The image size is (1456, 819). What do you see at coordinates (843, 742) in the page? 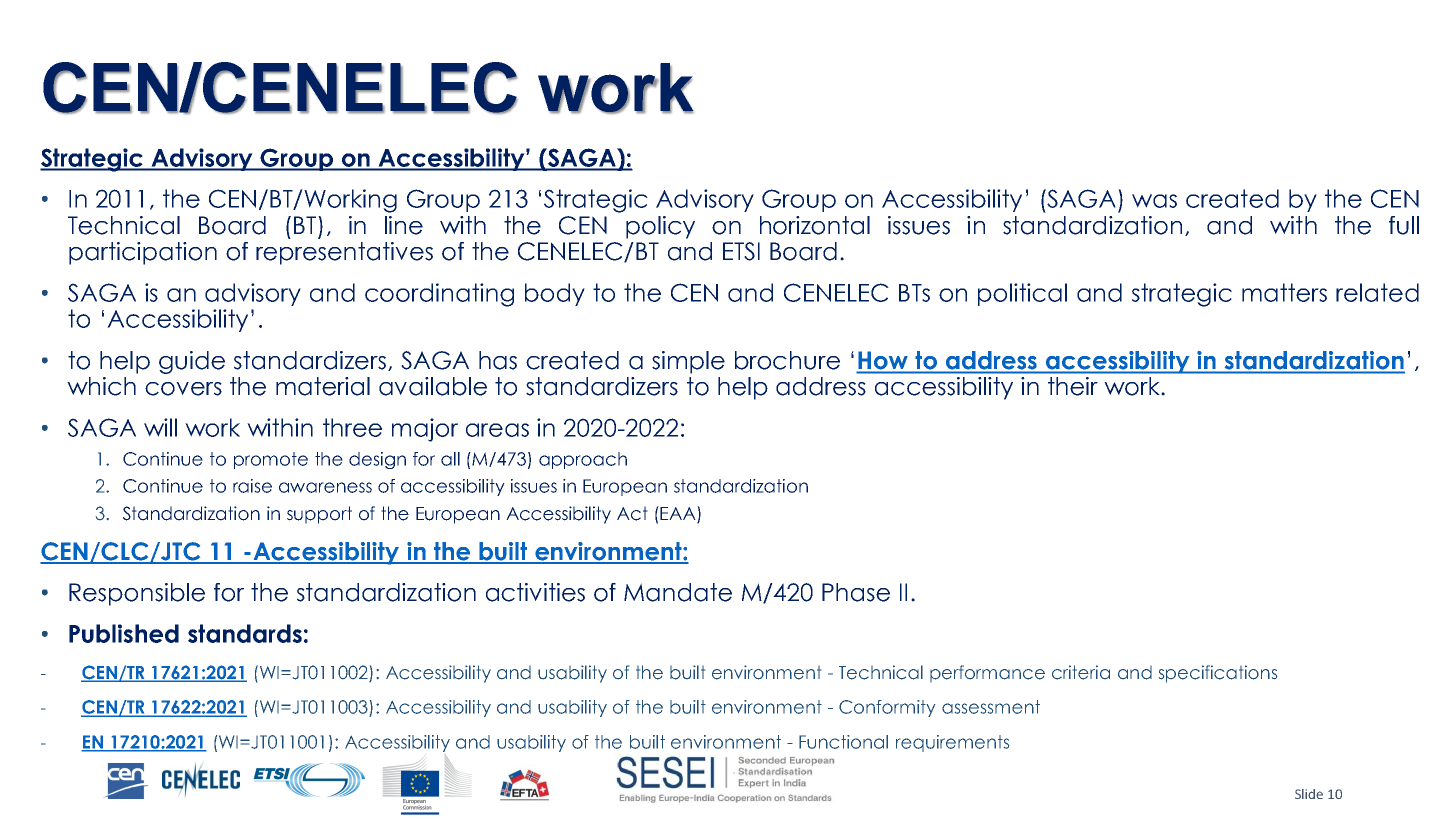
I see `Functional` at bounding box center [843, 742].
